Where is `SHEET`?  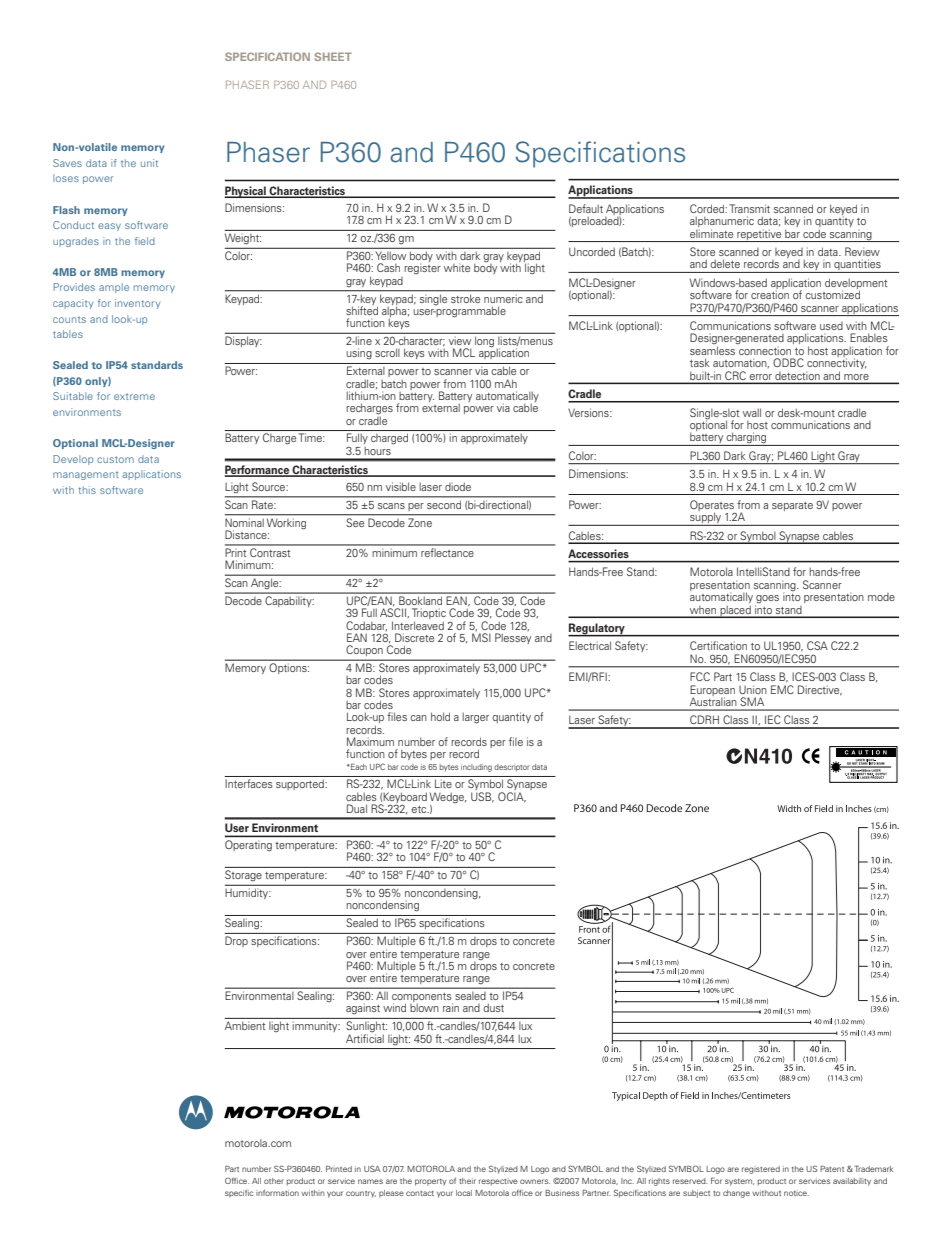 SHEET is located at coordinates (333, 56).
